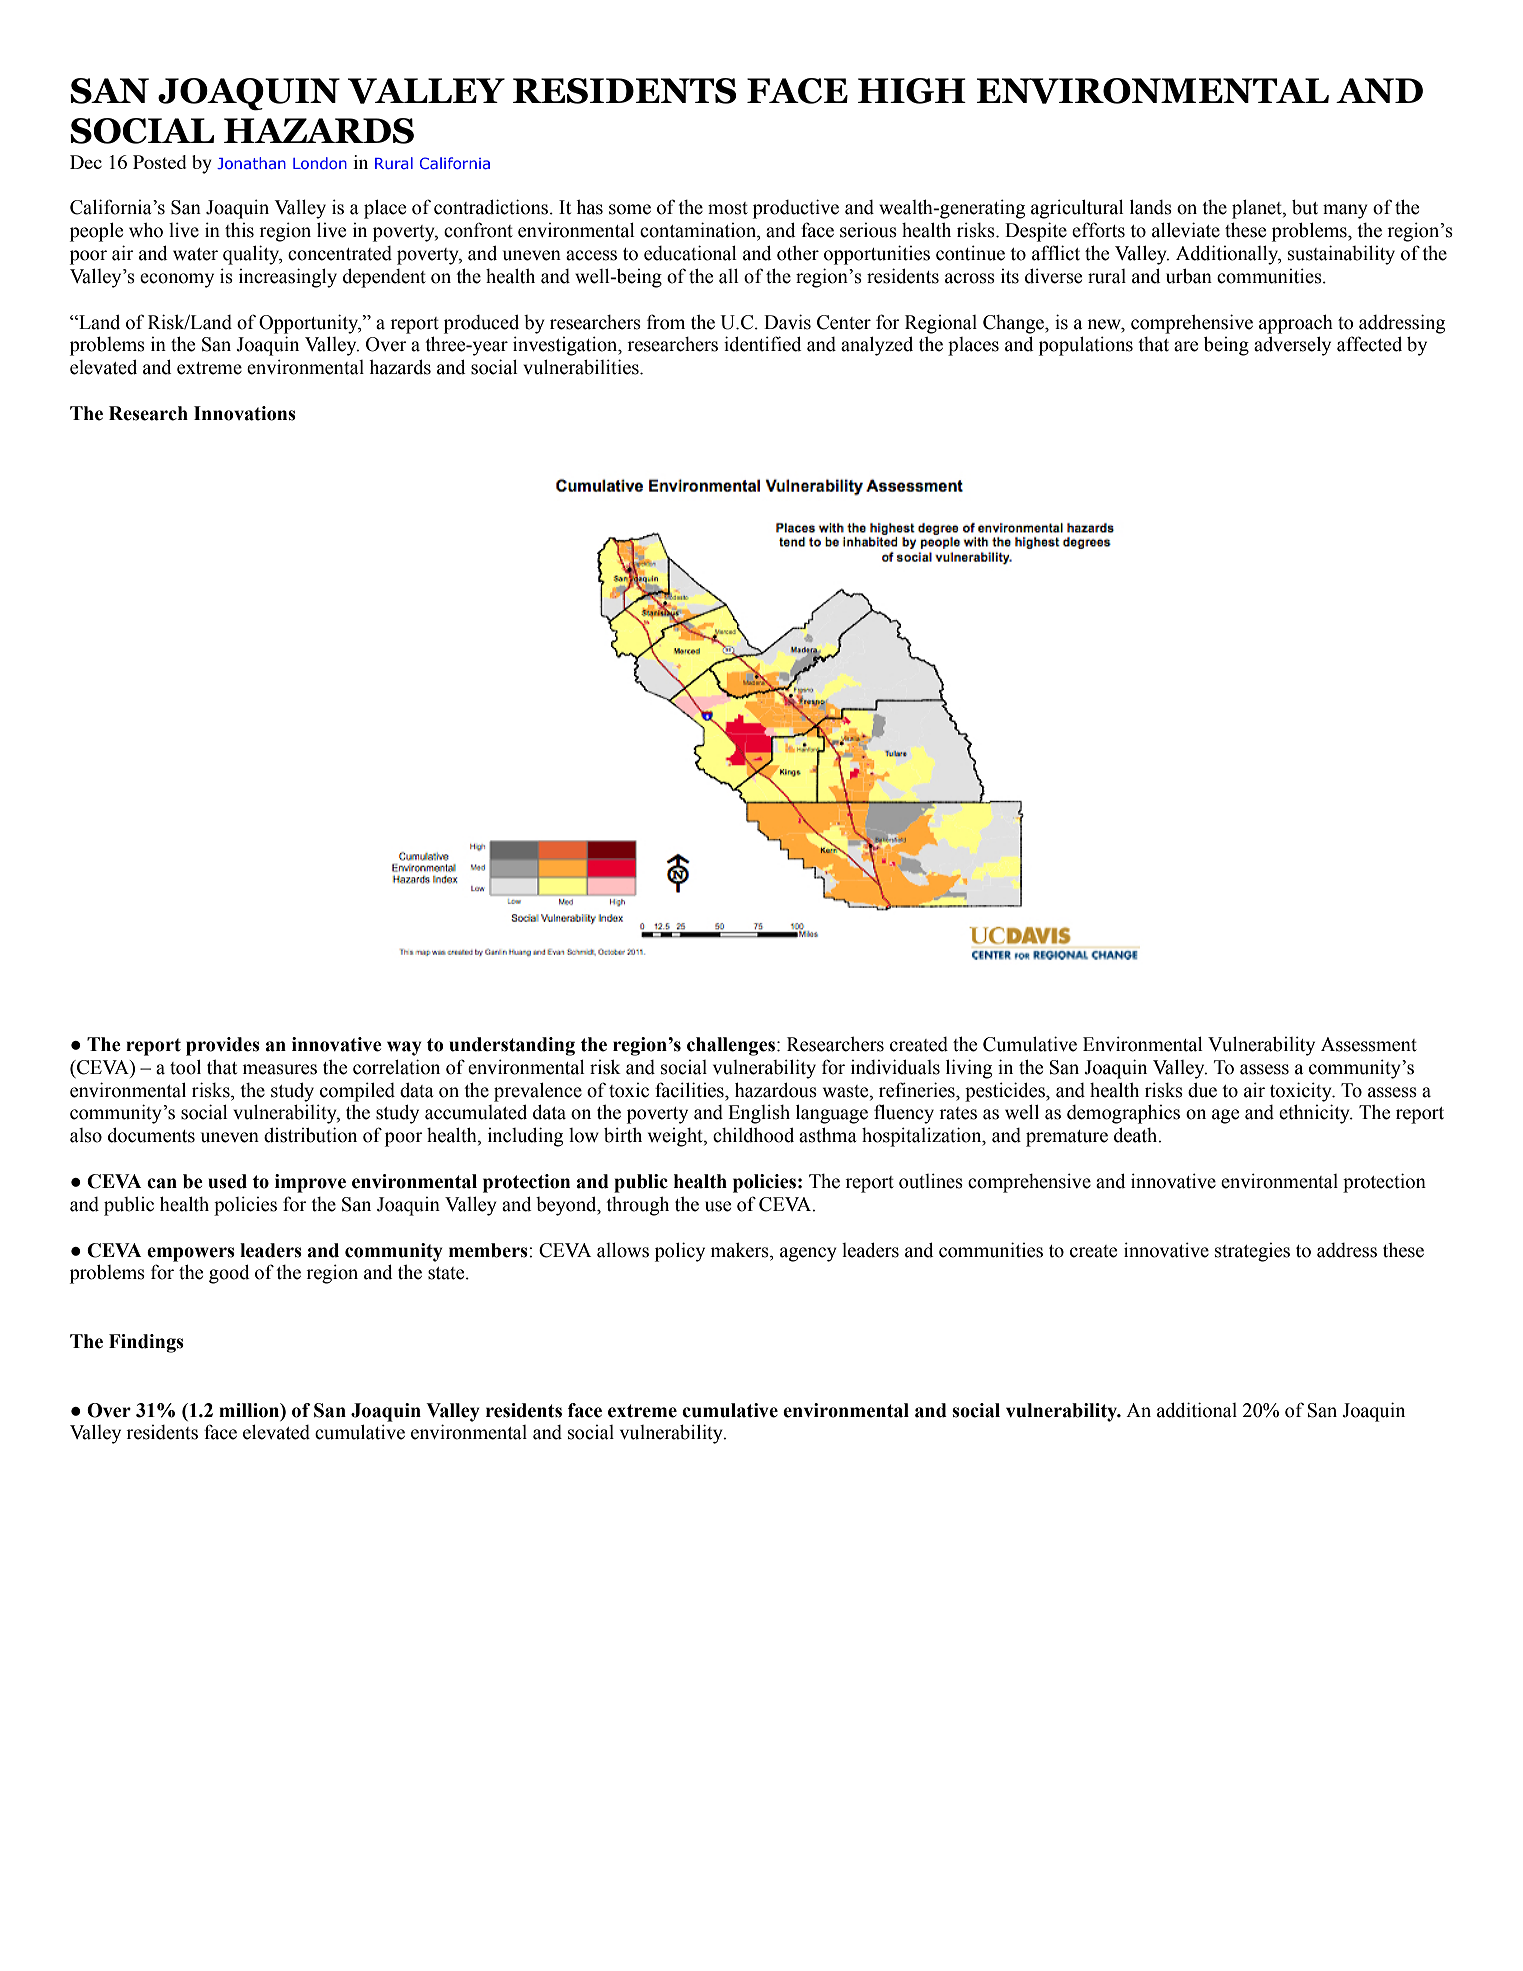  What do you see at coordinates (741, 1250) in the screenshot?
I see `makers` at bounding box center [741, 1250].
